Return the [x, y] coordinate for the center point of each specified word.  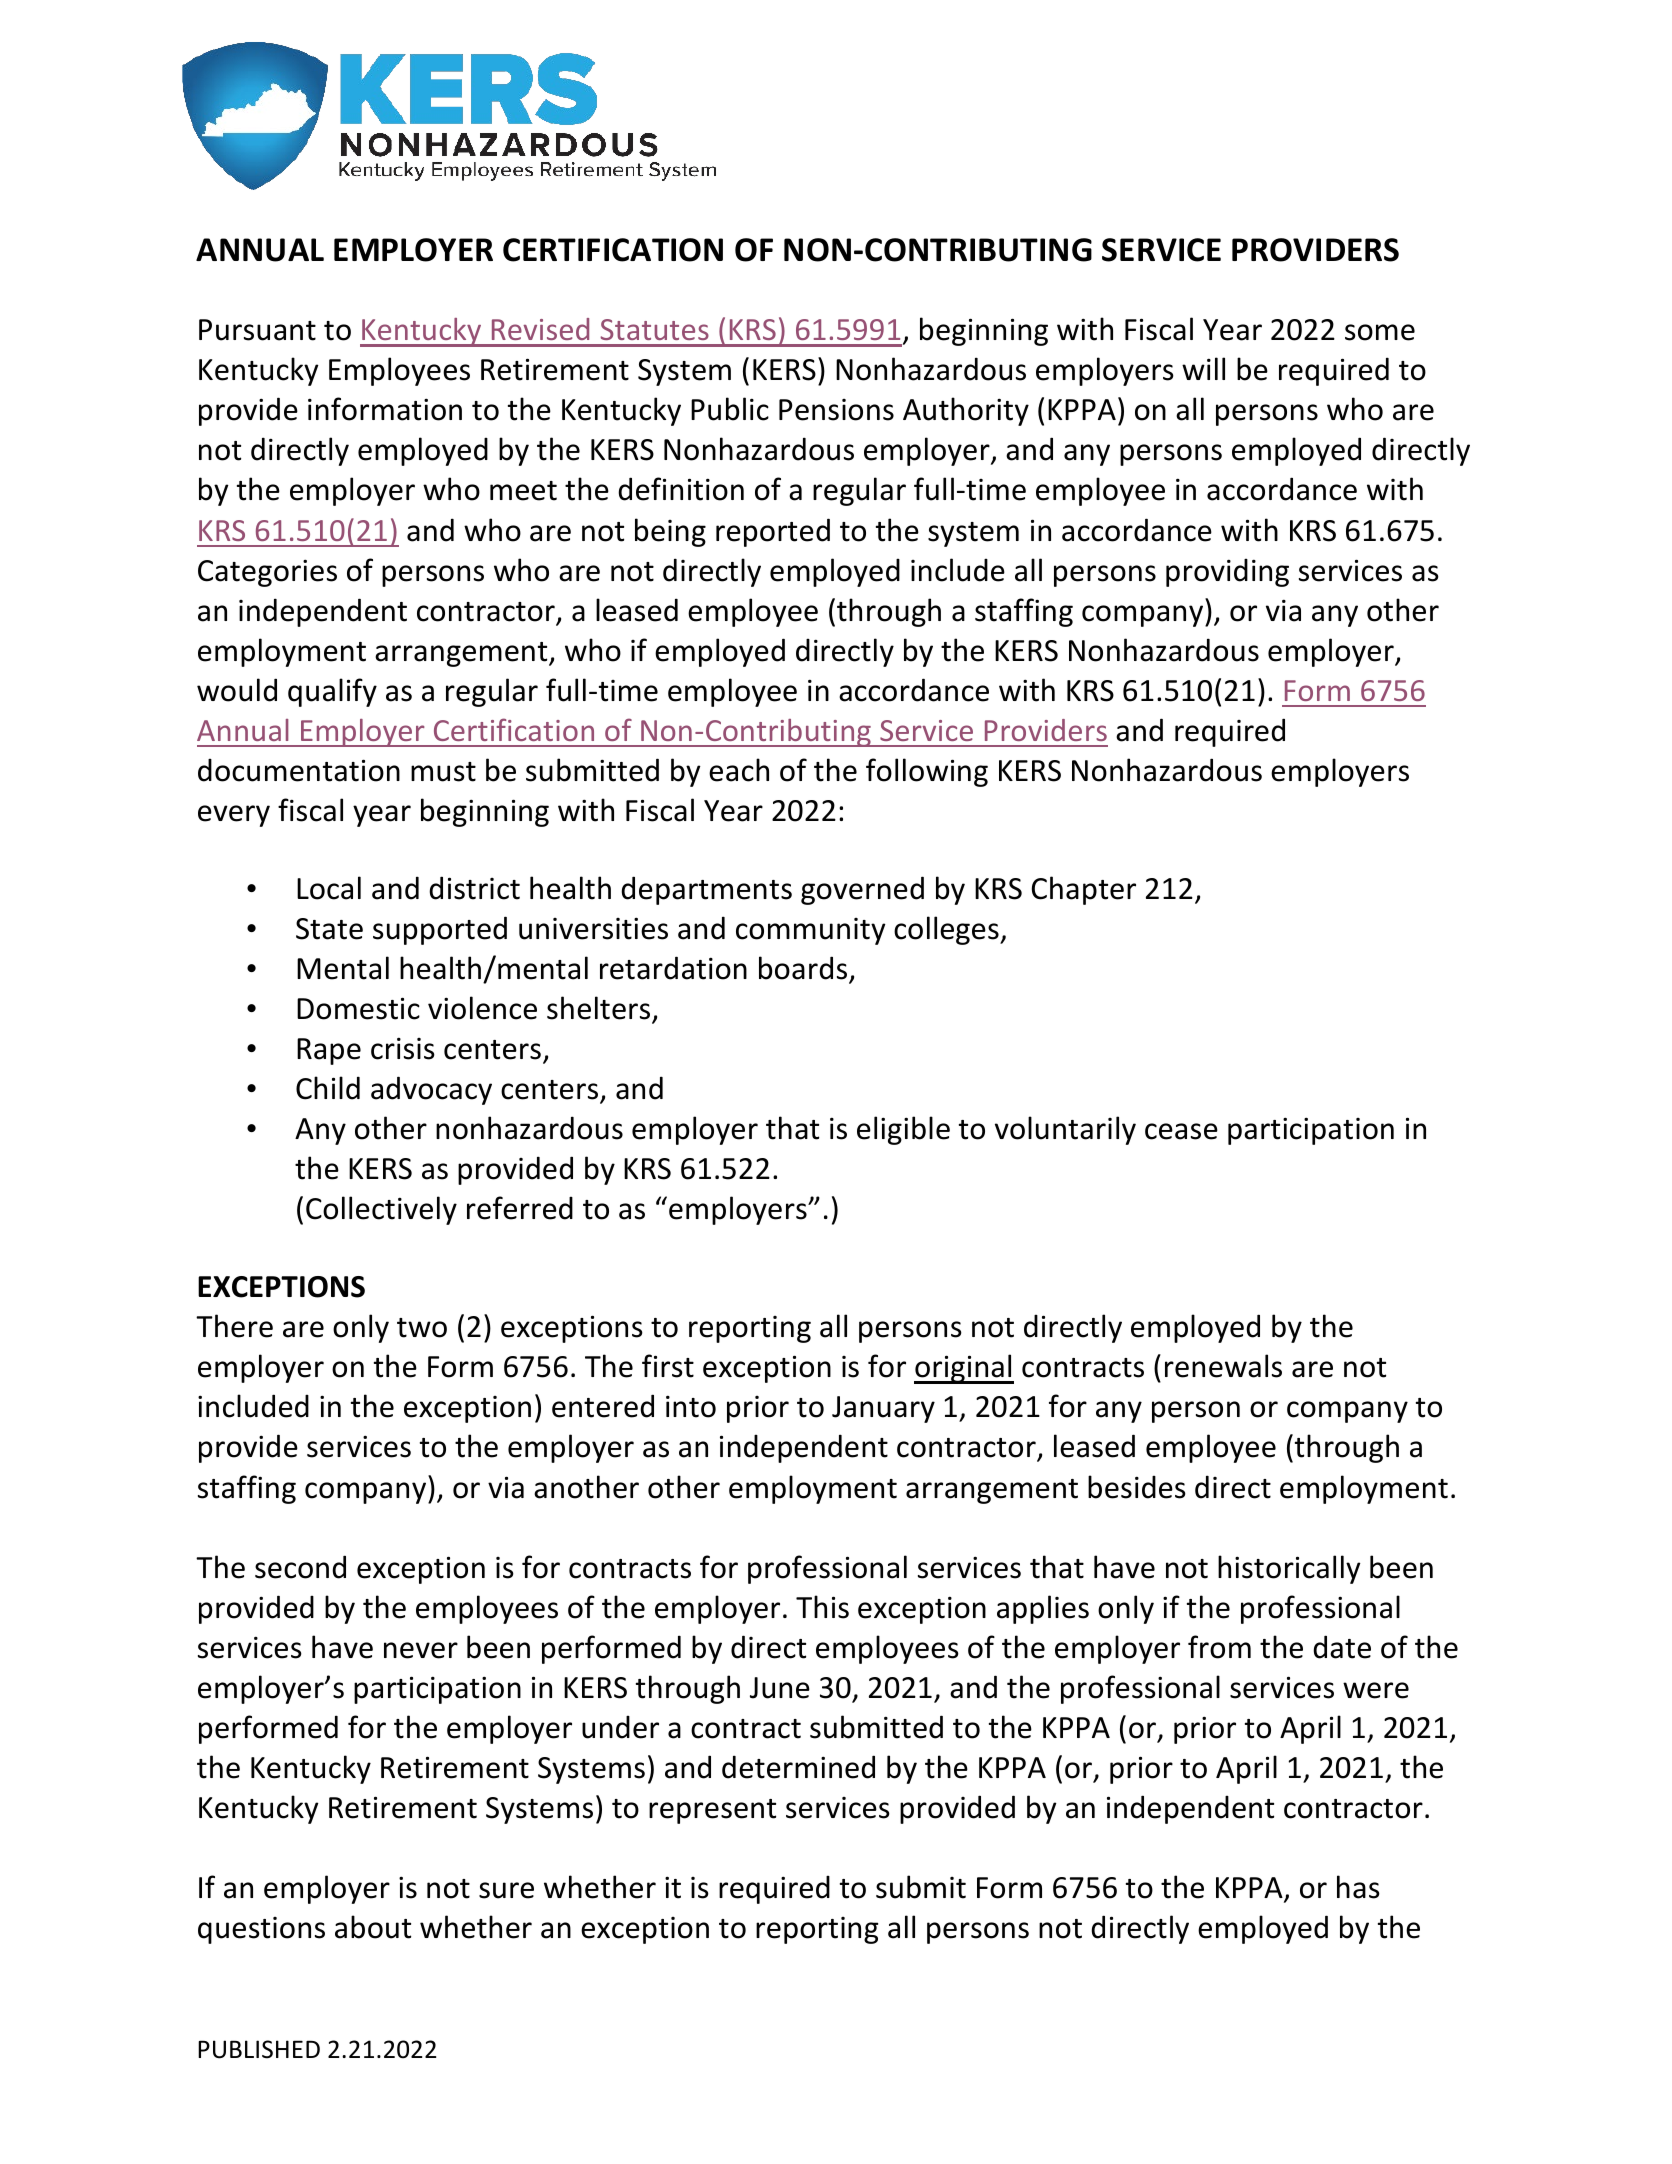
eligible [903, 1130]
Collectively [381, 1210]
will [1203, 368]
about [373, 1927]
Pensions [836, 410]
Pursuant [257, 330]
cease [1181, 1131]
